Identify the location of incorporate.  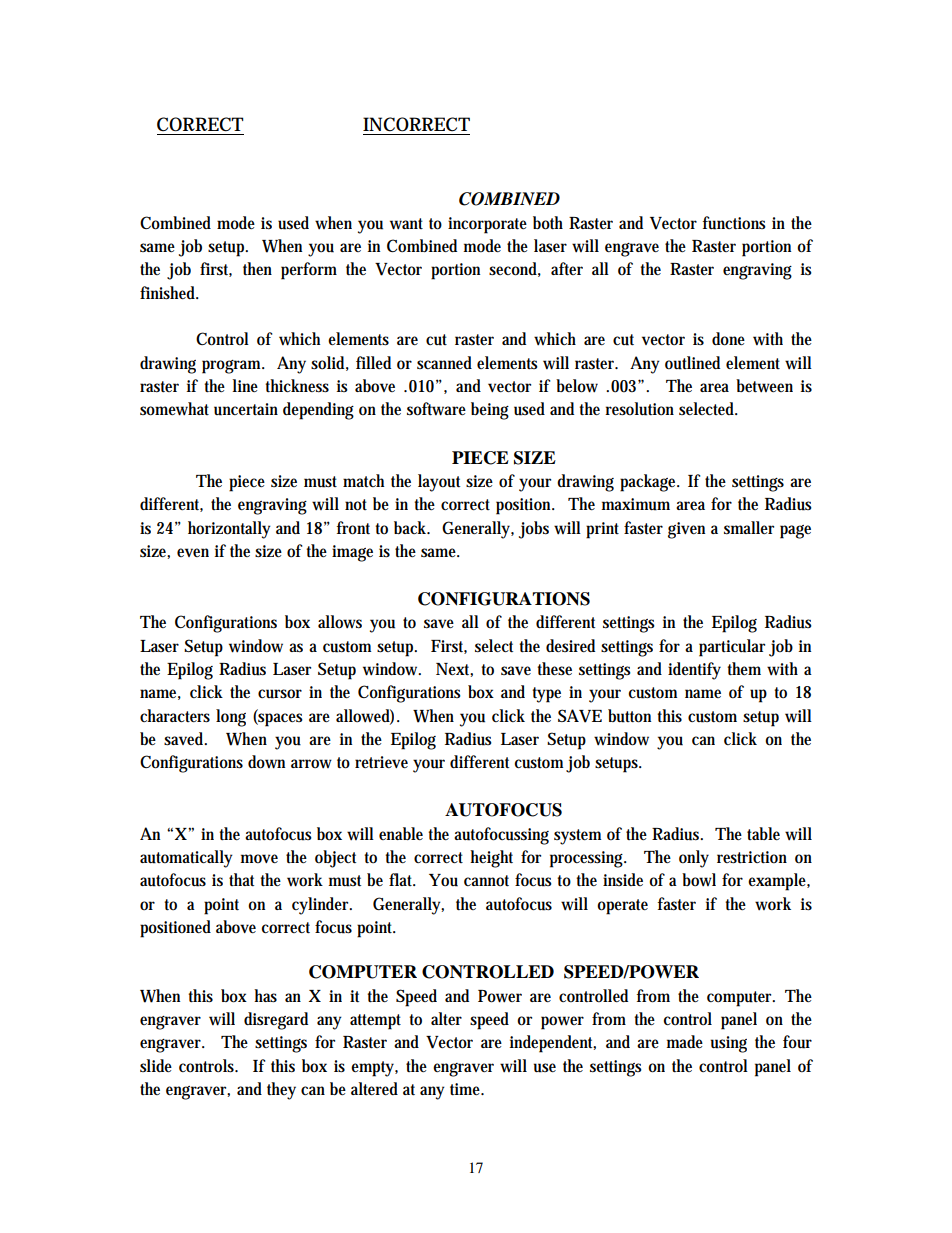
(487, 225).
